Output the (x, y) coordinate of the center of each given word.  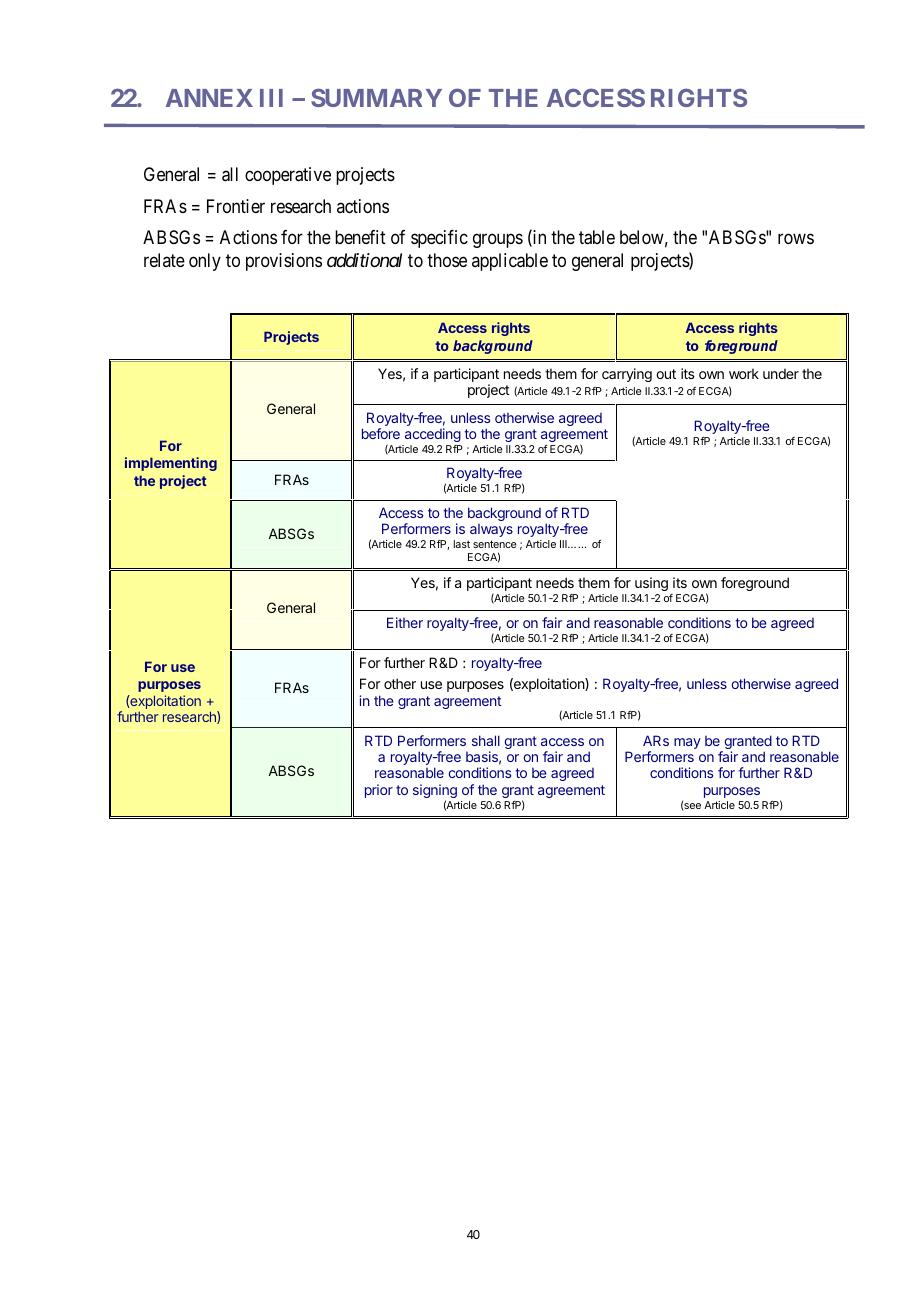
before (381, 433)
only (205, 262)
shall (486, 740)
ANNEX (209, 98)
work (744, 373)
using (651, 584)
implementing (171, 464)
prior (379, 791)
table (597, 237)
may (687, 743)
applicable (510, 262)
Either (405, 622)
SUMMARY (376, 97)
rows (796, 239)
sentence (494, 544)
